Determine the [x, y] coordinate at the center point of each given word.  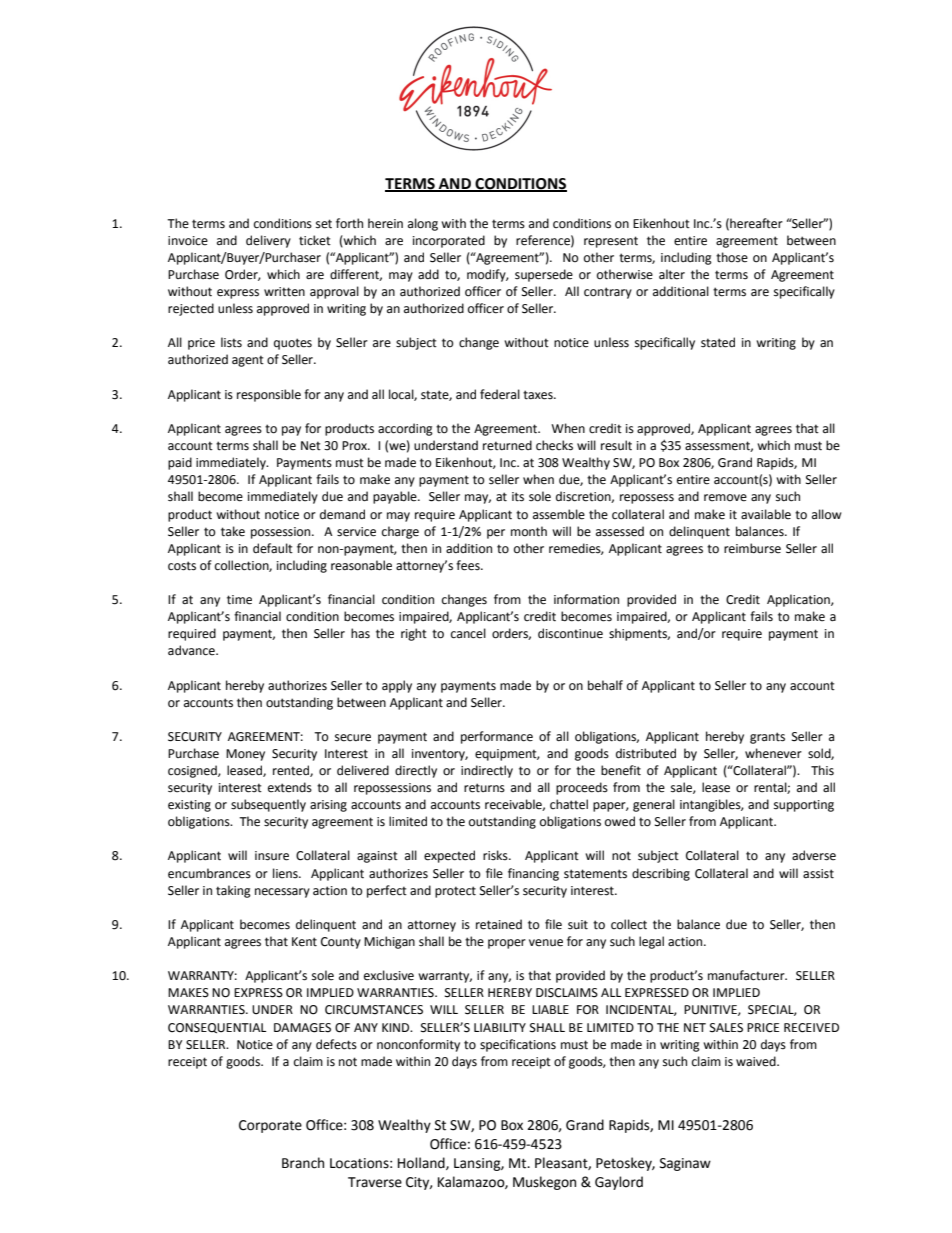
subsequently [268, 805]
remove [725, 498]
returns [484, 788]
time [239, 600]
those [732, 257]
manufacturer [747, 975]
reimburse [752, 548]
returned [507, 445]
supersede [544, 275]
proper [507, 944]
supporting [804, 806]
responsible [269, 395]
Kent [304, 942]
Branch [303, 1163]
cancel [468, 633]
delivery [268, 241]
